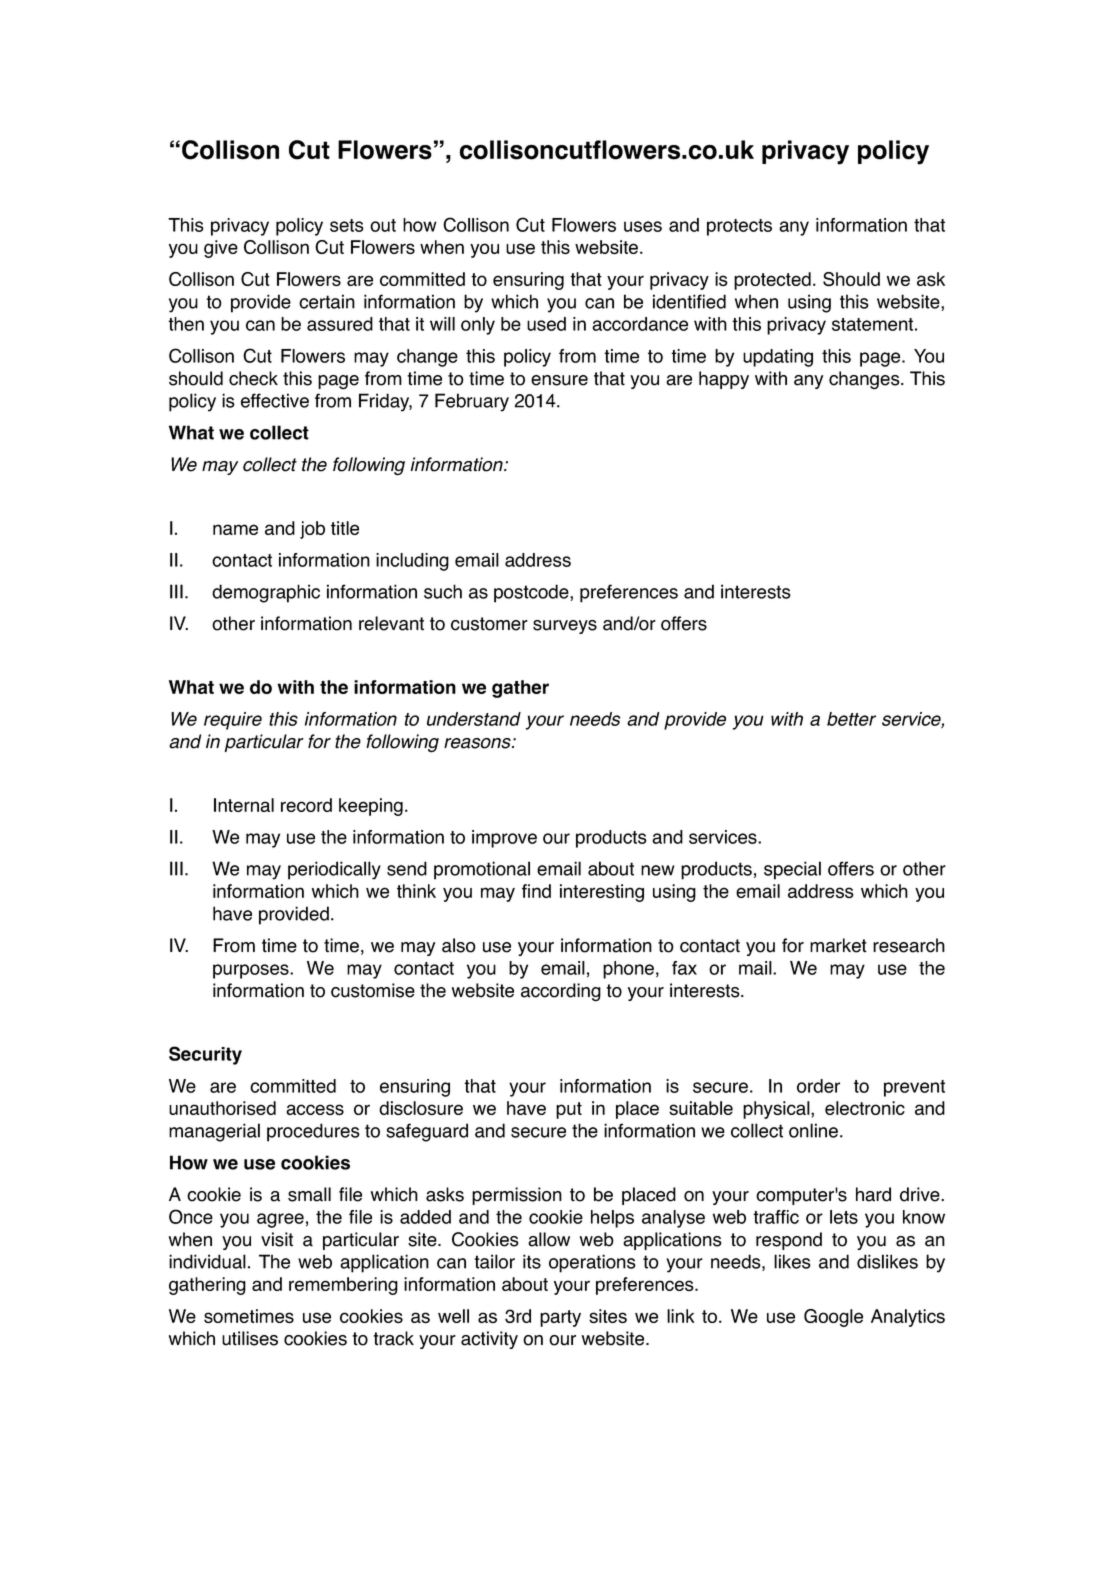 The height and width of the page is (1576, 1114). I want to click on protected, so click(772, 281).
